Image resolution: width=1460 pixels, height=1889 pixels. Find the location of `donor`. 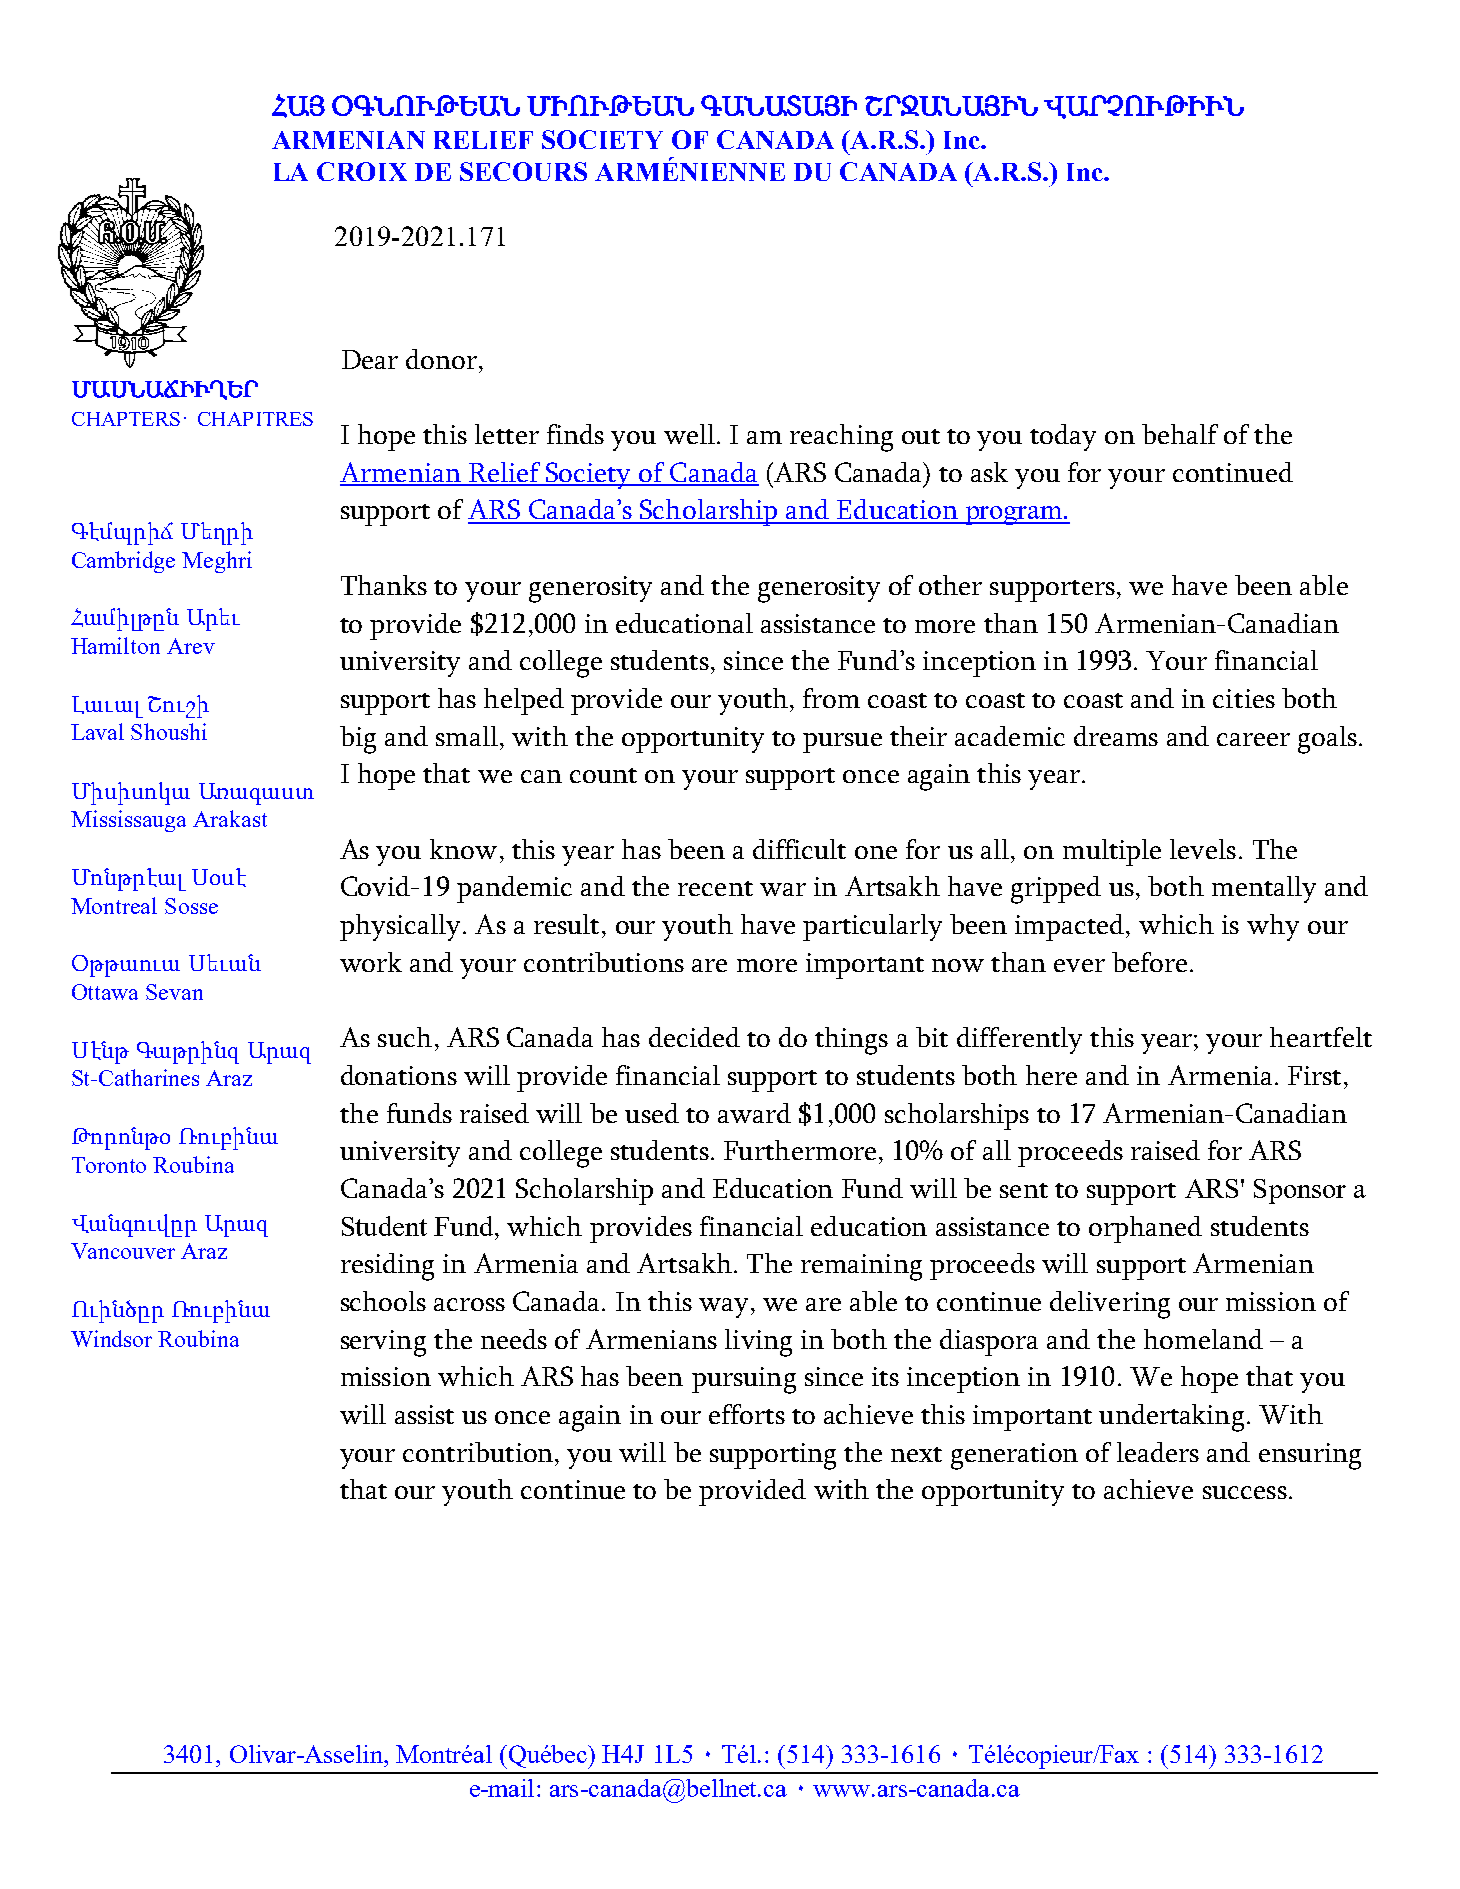

donor is located at coordinates (443, 359).
